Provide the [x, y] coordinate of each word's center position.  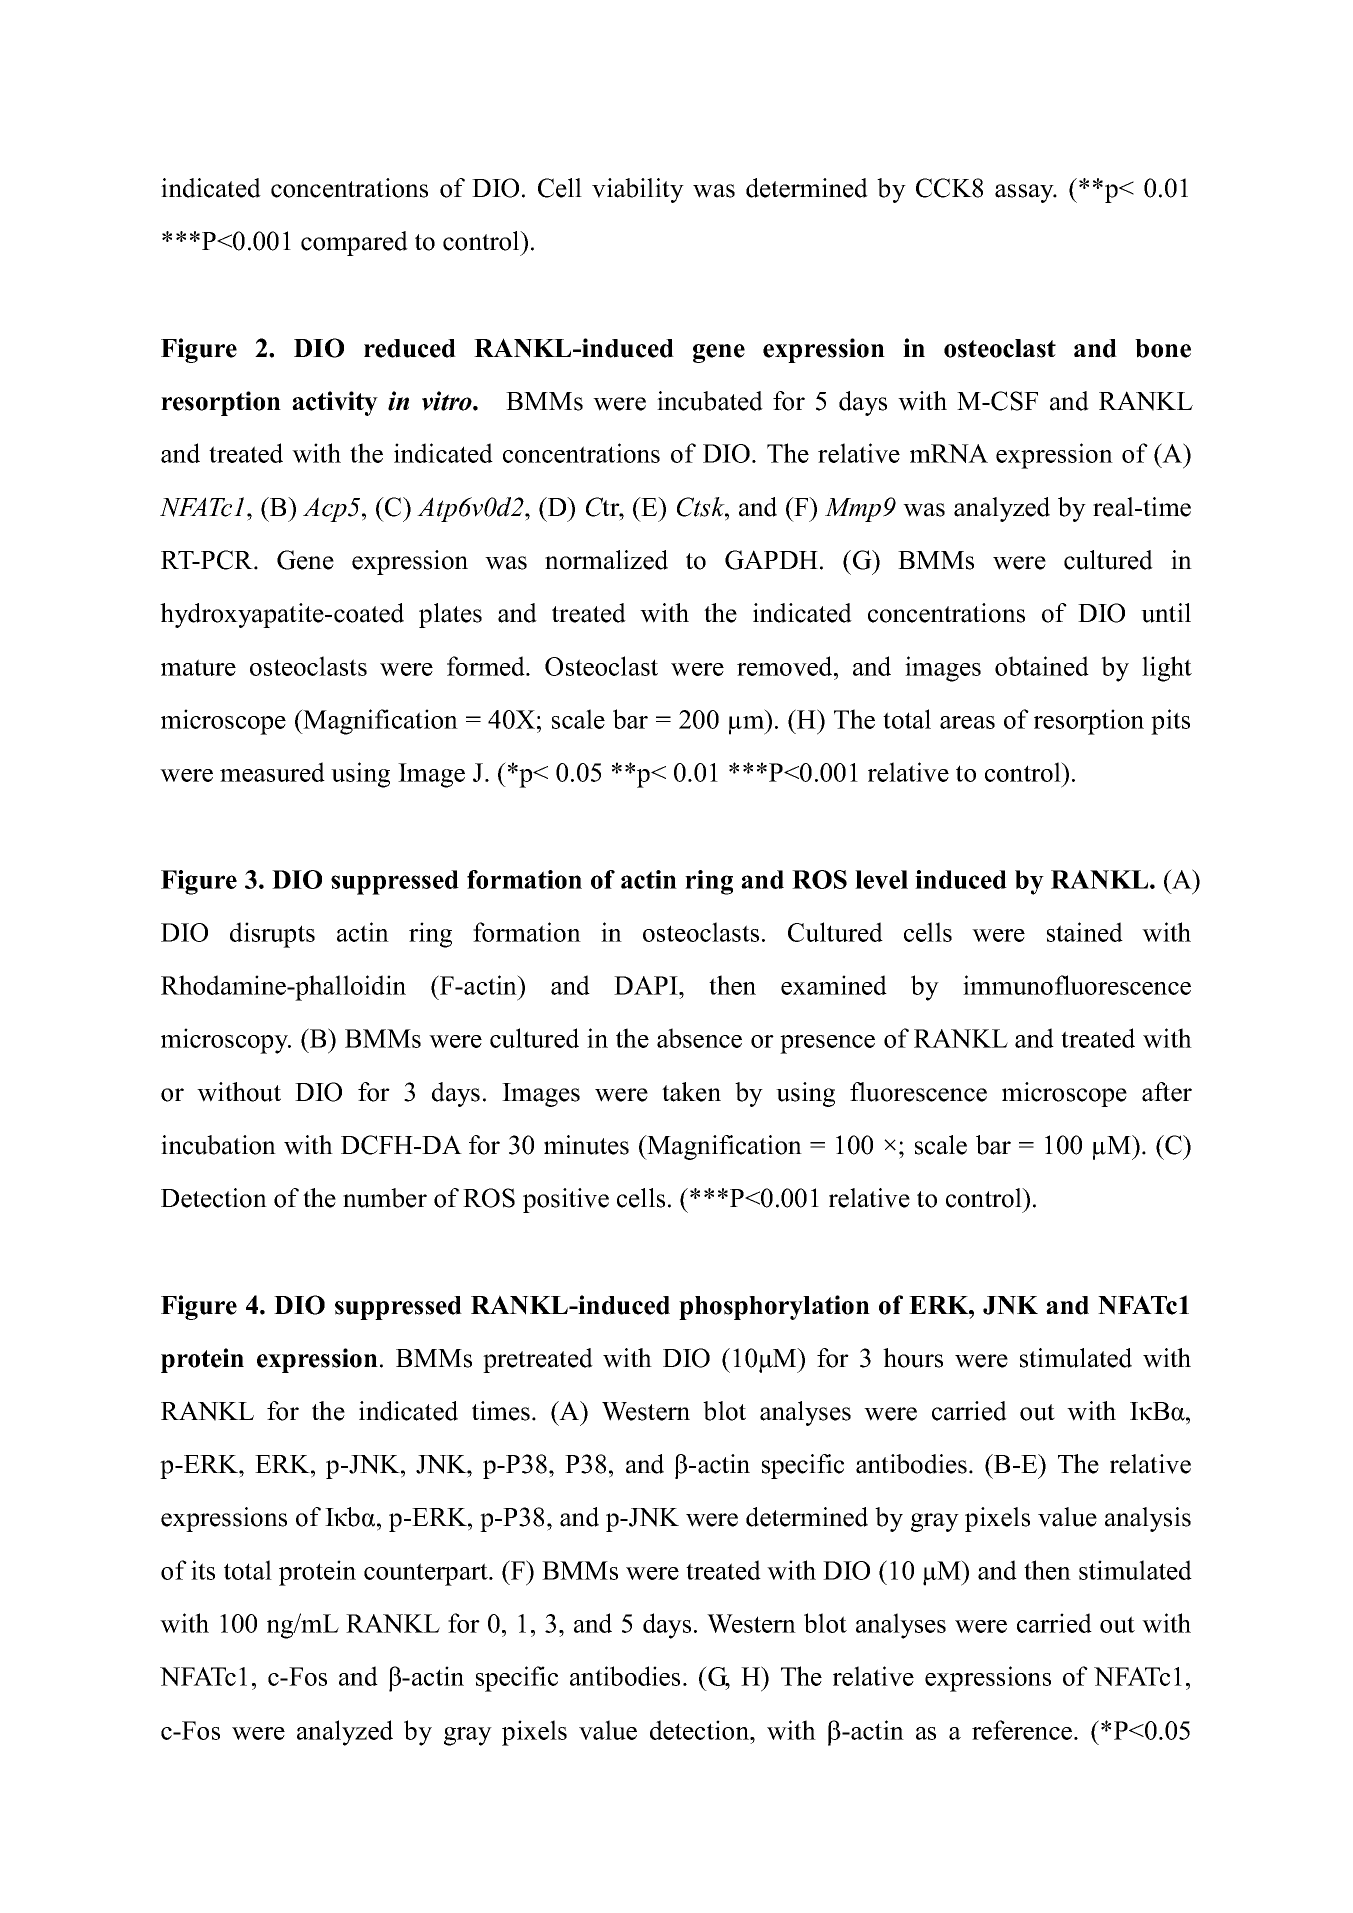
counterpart [427, 1574]
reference [1023, 1730]
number [385, 1198]
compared [354, 243]
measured [272, 772]
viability [638, 190]
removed [786, 666]
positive [566, 1200]
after [1167, 1092]
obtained [1042, 666]
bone [1163, 348]
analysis [1148, 1519]
